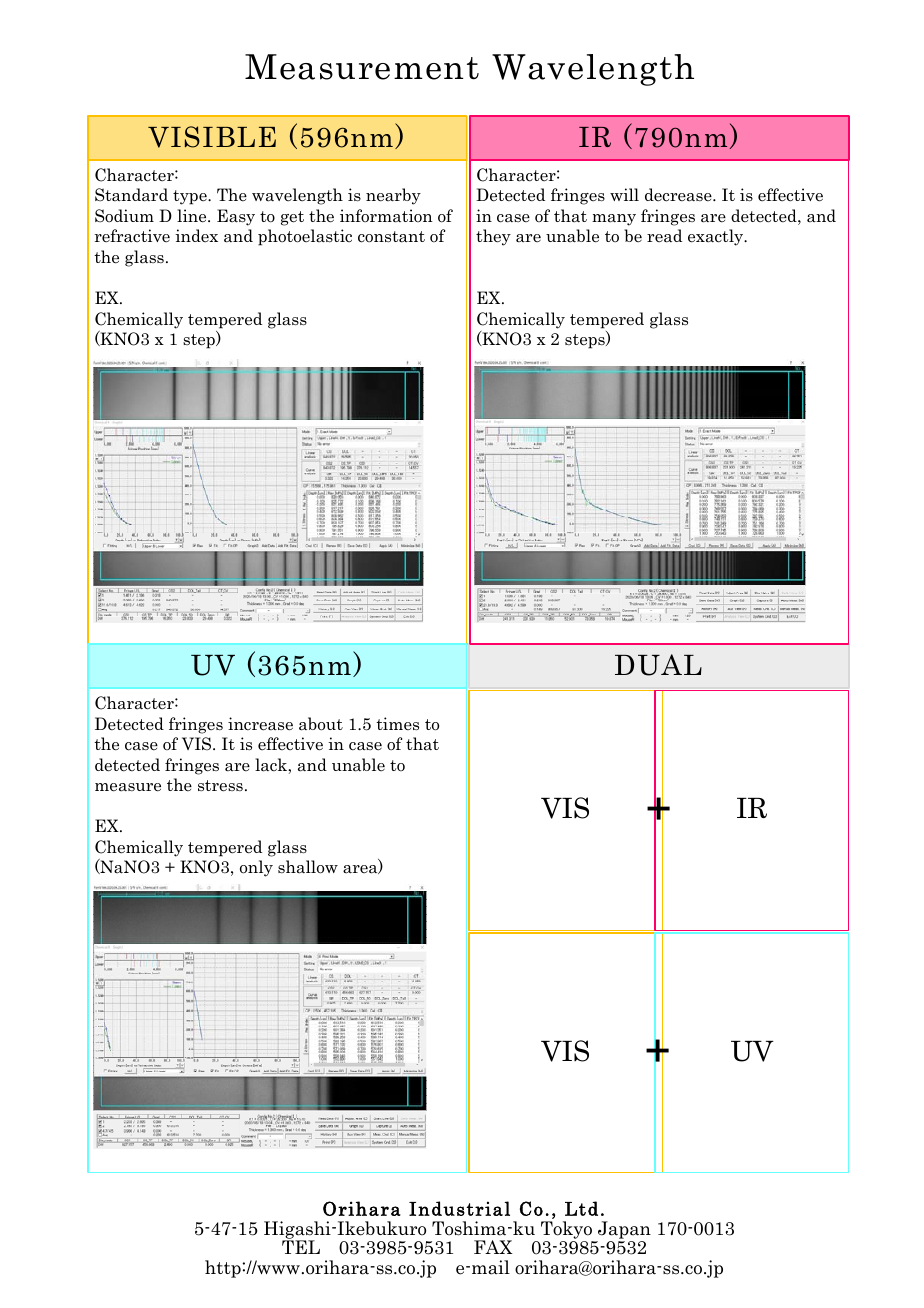 The width and height of the screenshot is (924, 1308). I want to click on TEL, so click(301, 1247).
